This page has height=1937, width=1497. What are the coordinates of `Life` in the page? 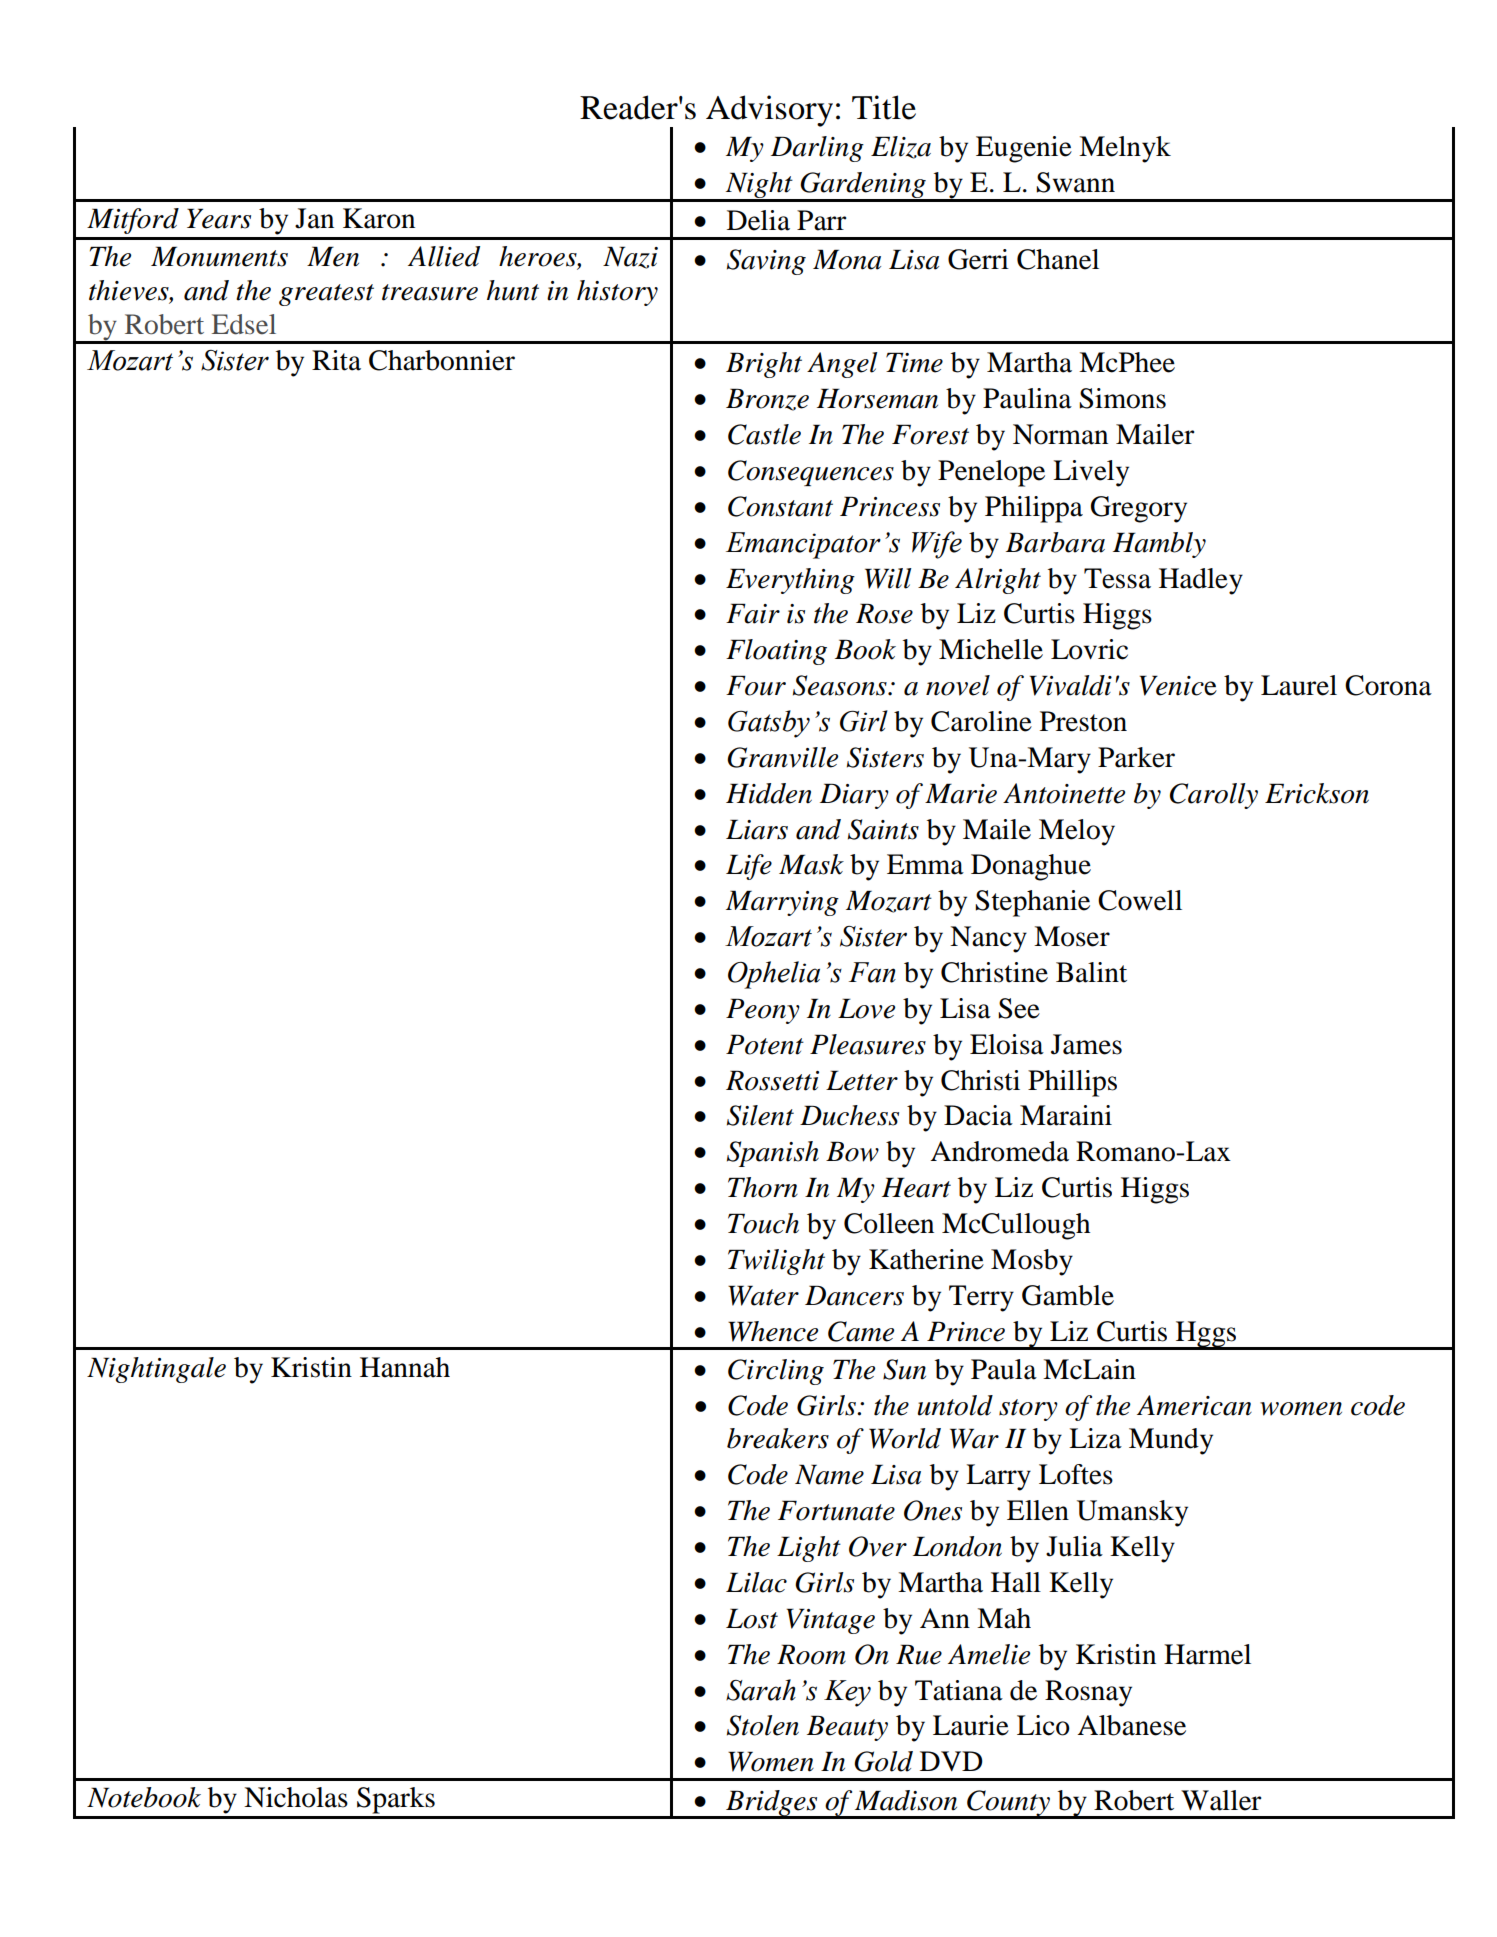 It's located at (749, 867).
